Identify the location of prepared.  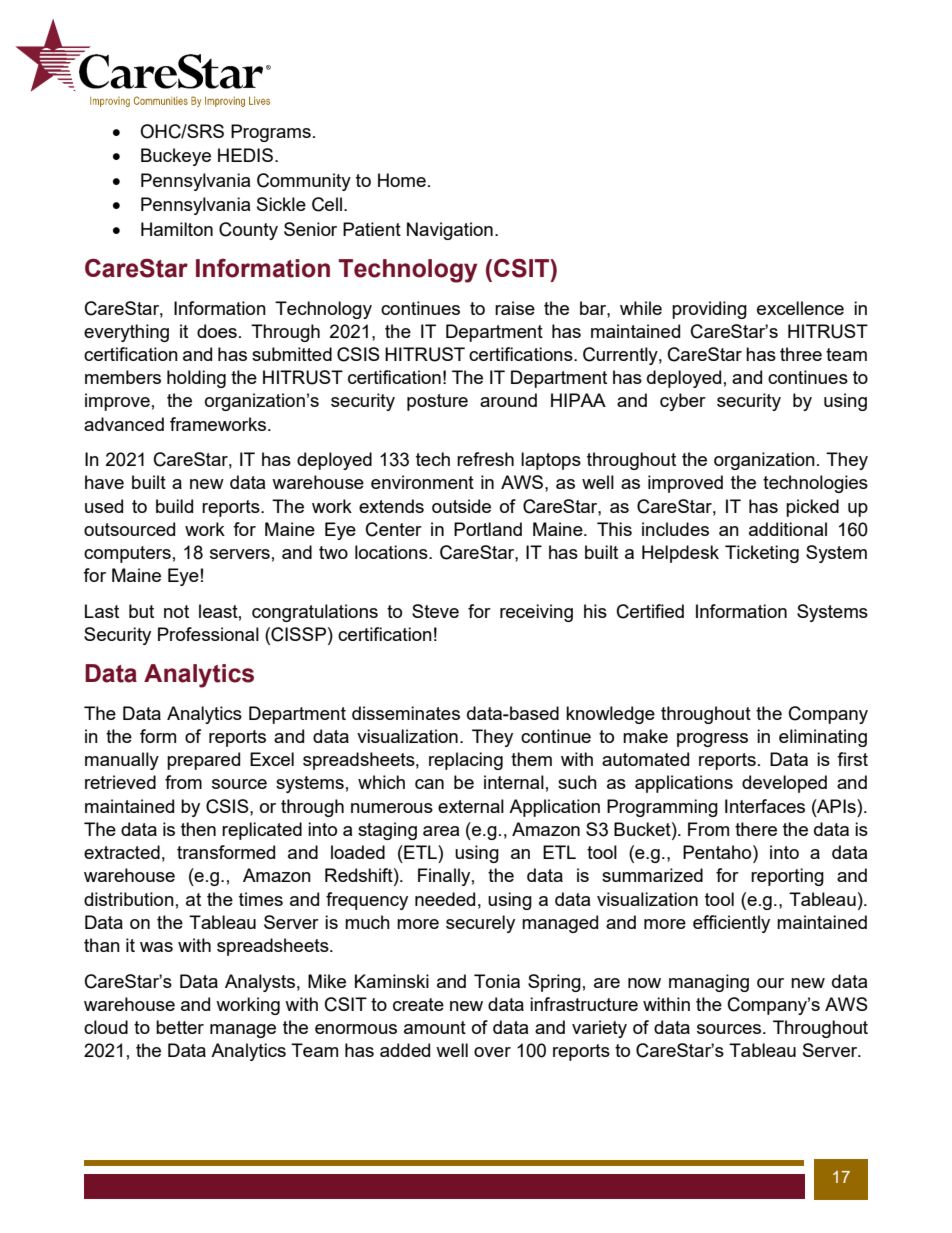
(203, 761).
